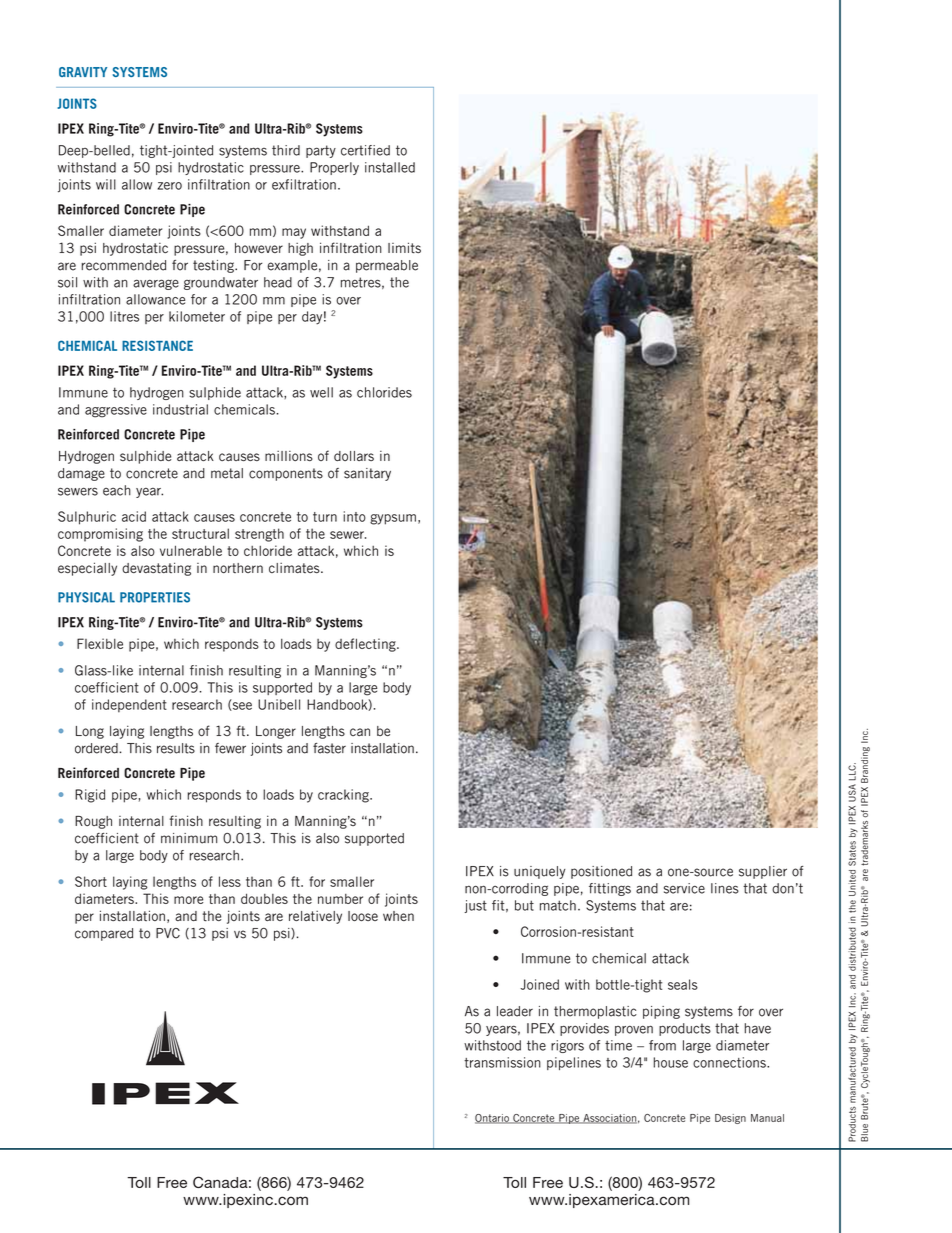 The height and width of the screenshot is (1233, 952). Describe the element at coordinates (393, 519) in the screenshot. I see `gypsum` at that location.
